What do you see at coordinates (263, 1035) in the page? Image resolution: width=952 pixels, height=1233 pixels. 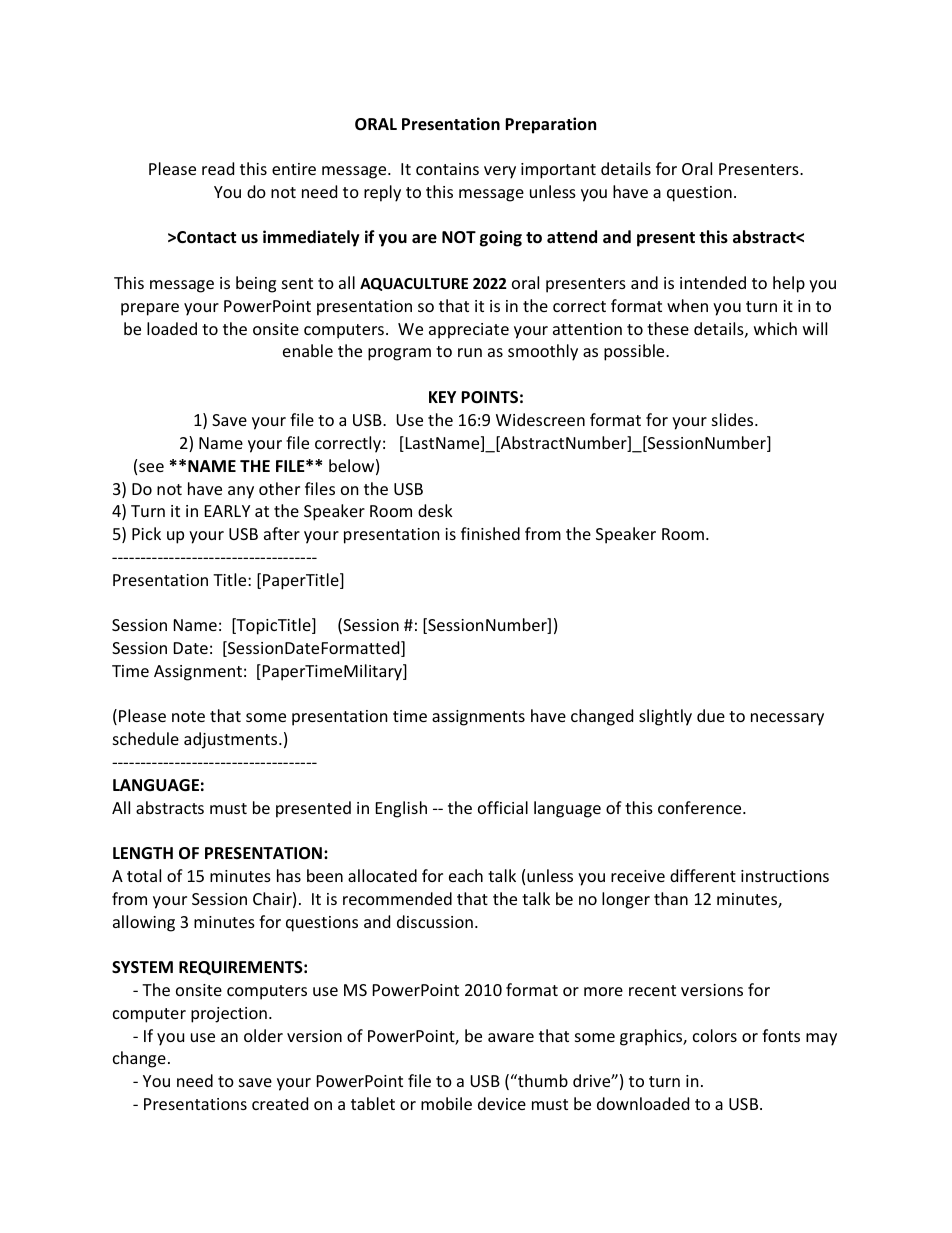 I see `older` at bounding box center [263, 1035].
